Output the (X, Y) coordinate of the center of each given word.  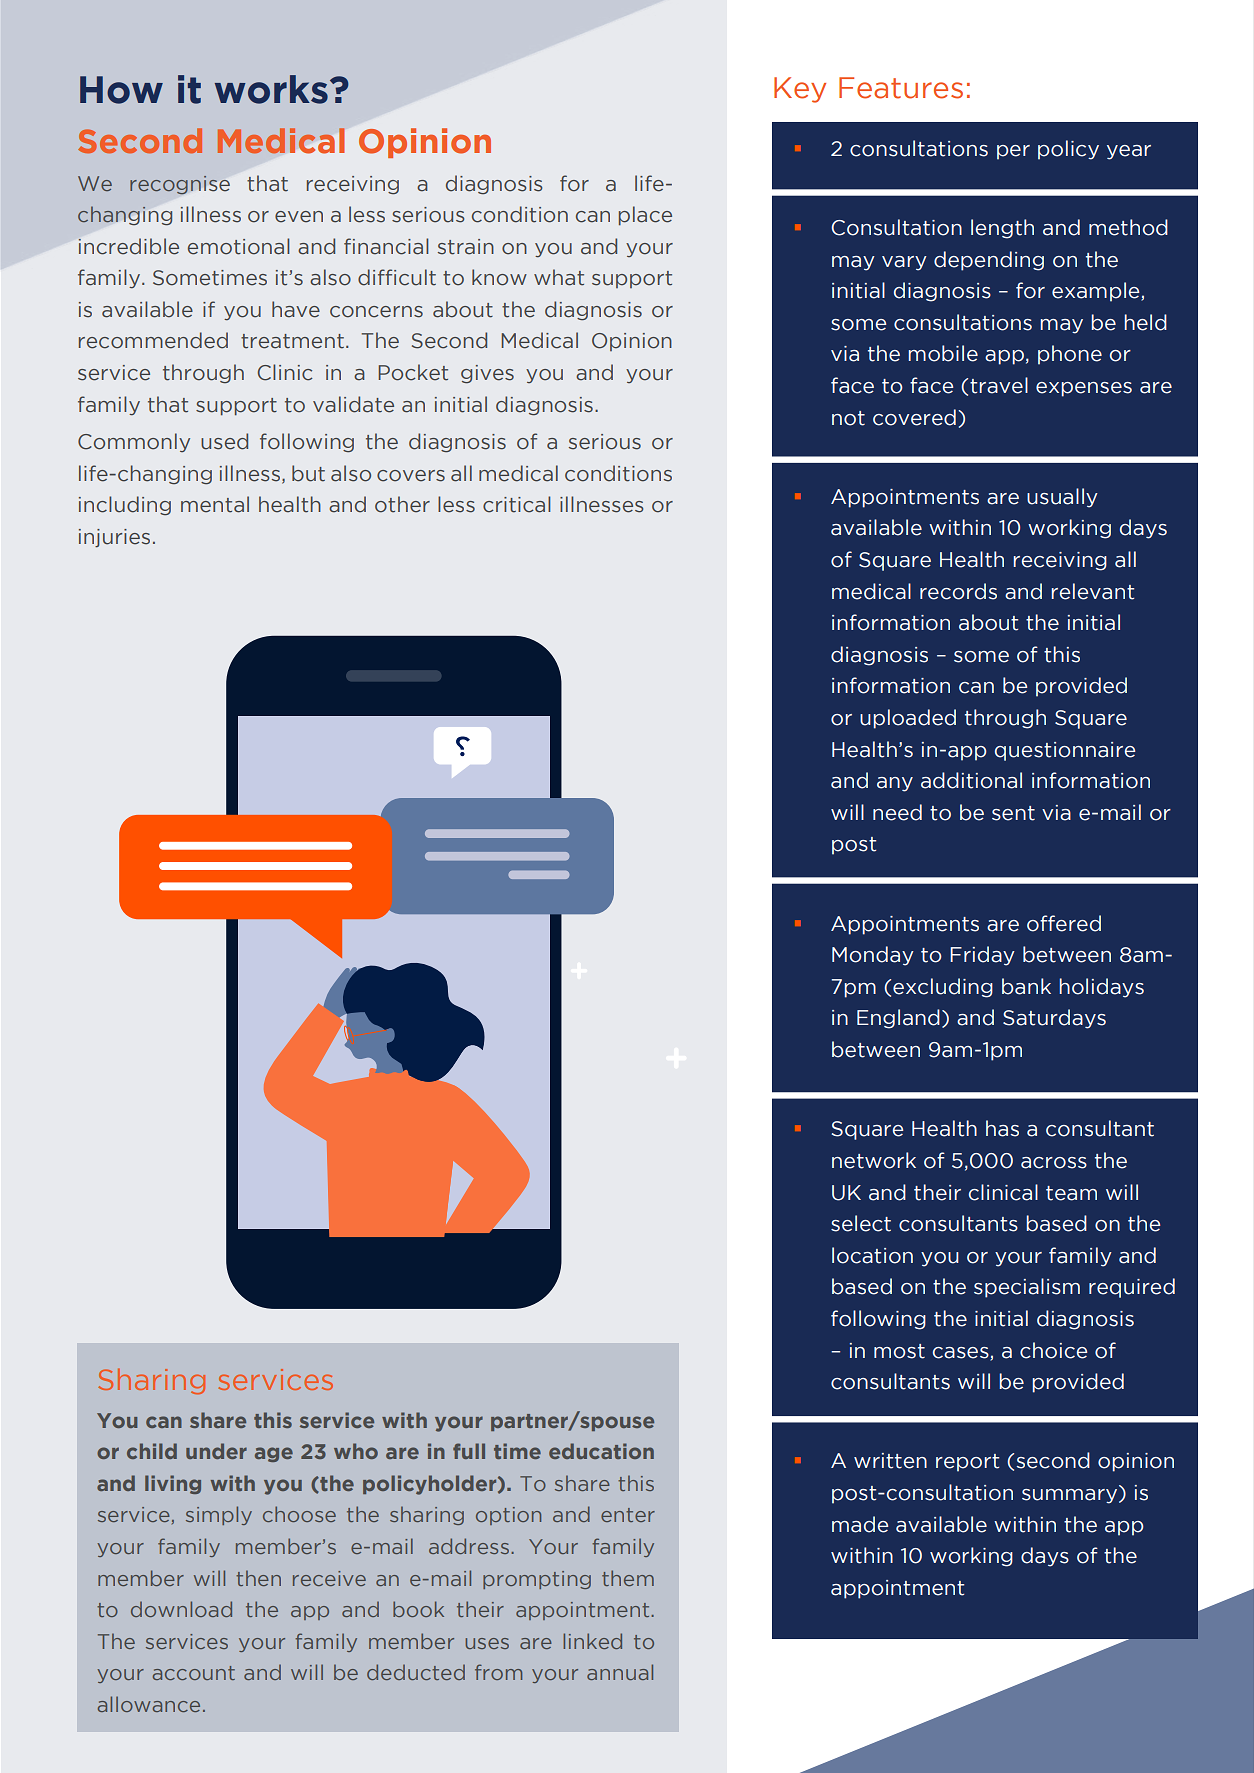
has (1002, 1128)
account (194, 1673)
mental (215, 504)
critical (517, 504)
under (216, 1451)
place (645, 216)
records (958, 591)
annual (620, 1672)
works (271, 89)
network (874, 1160)
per (1013, 152)
